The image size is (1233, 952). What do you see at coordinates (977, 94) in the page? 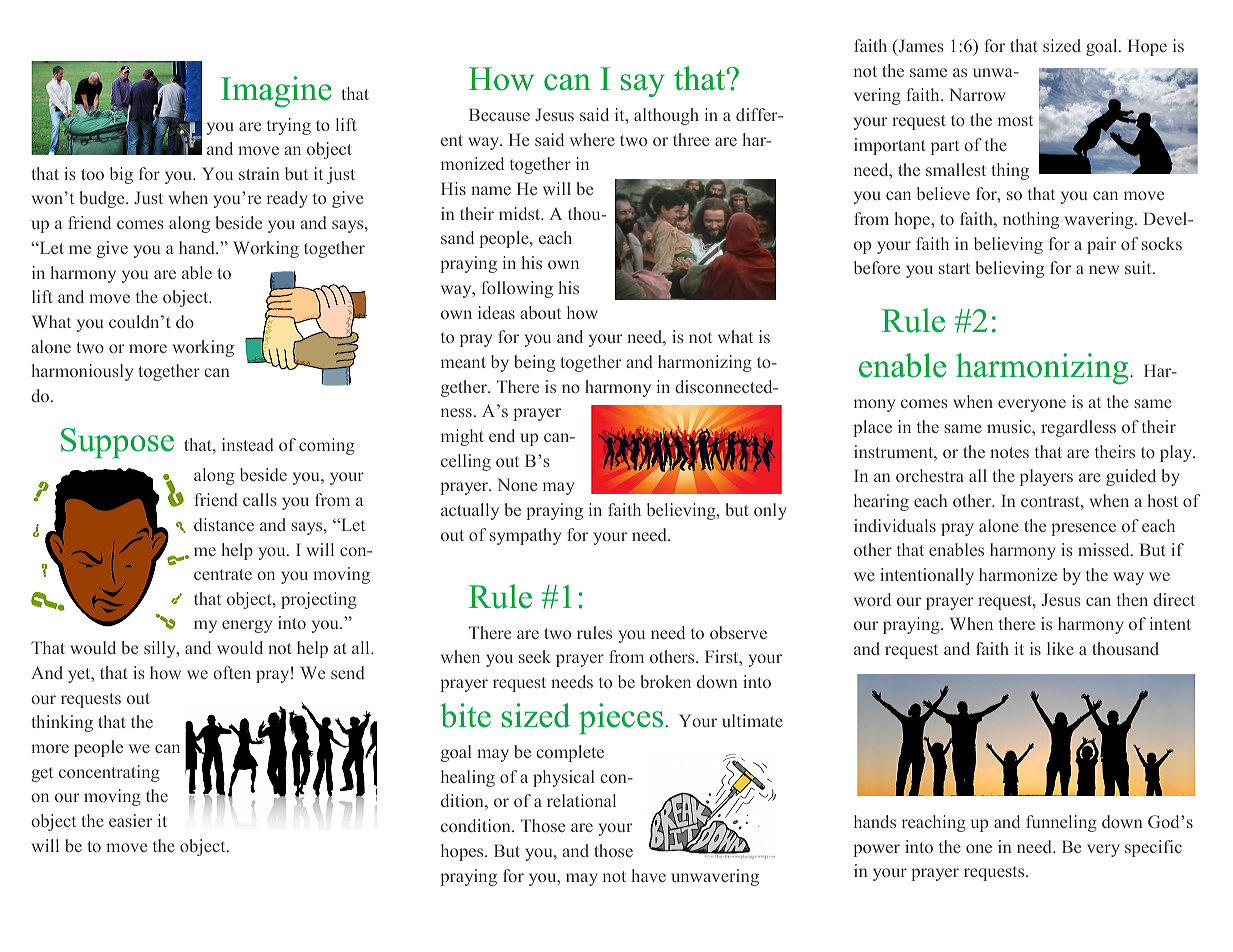
I see `Narrow` at bounding box center [977, 94].
